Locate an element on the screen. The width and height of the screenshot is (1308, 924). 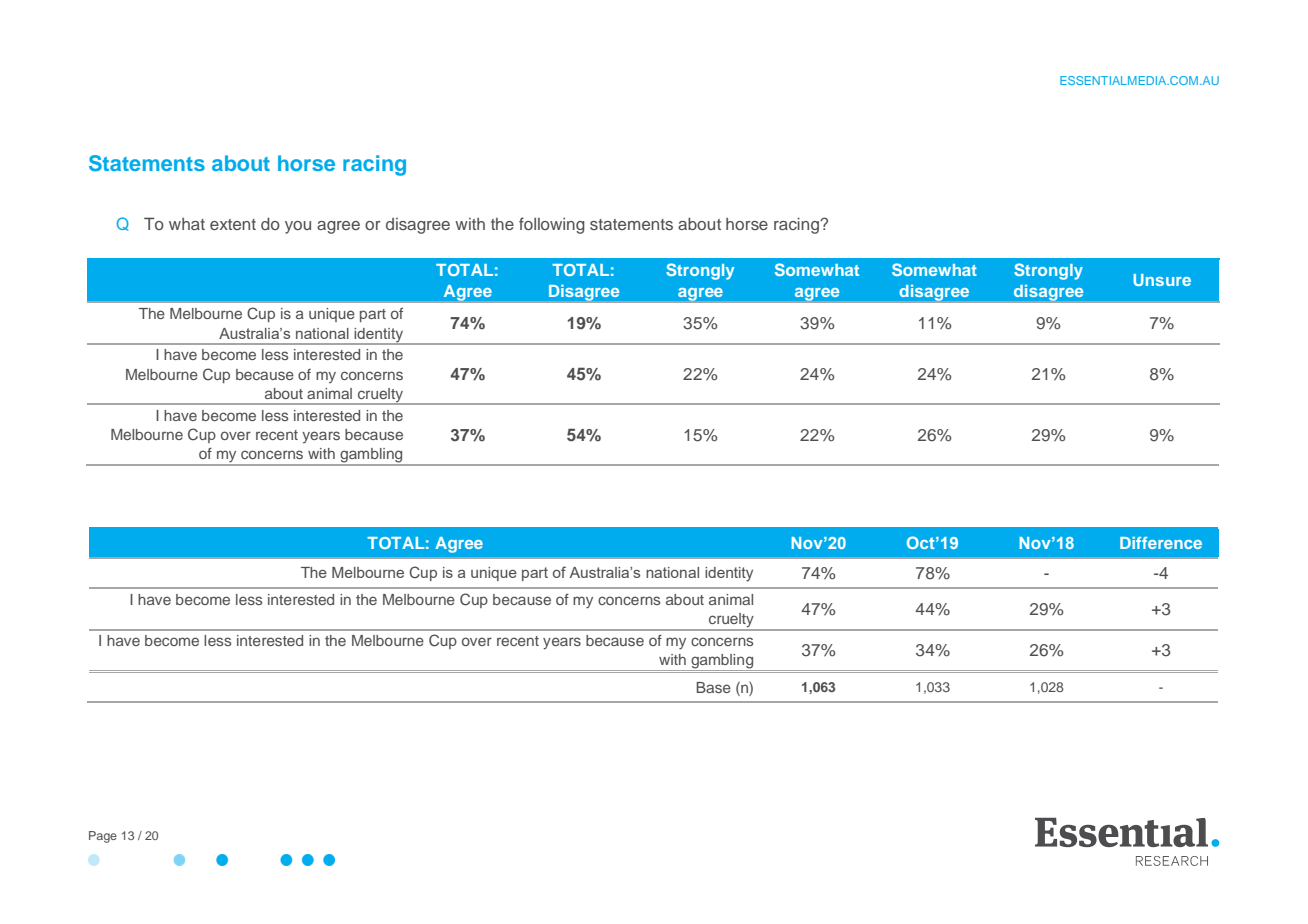
following is located at coordinates (552, 225).
